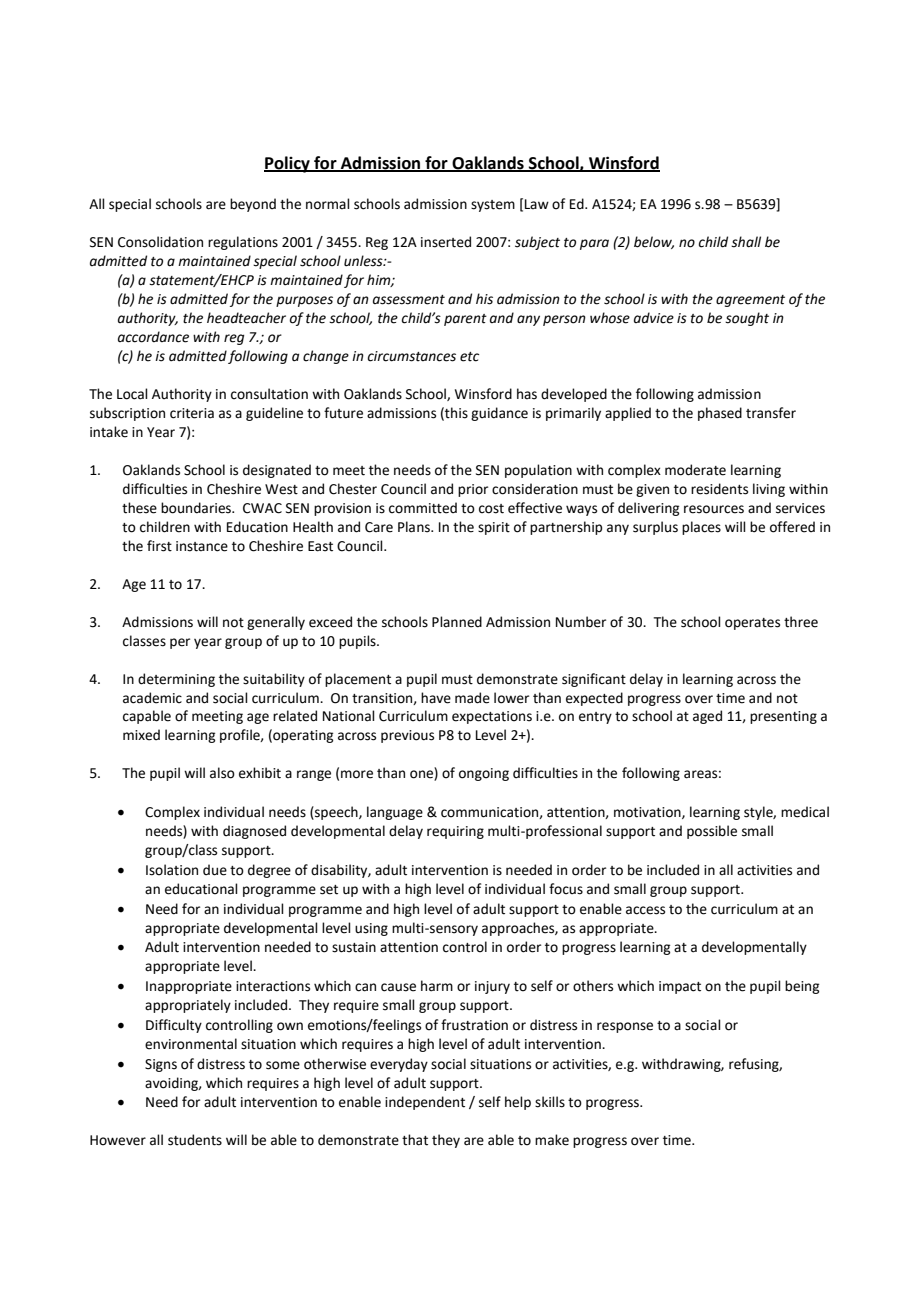 The height and width of the document is (1308, 924). Describe the element at coordinates (253, 205) in the document. I see `beyond` at that location.
